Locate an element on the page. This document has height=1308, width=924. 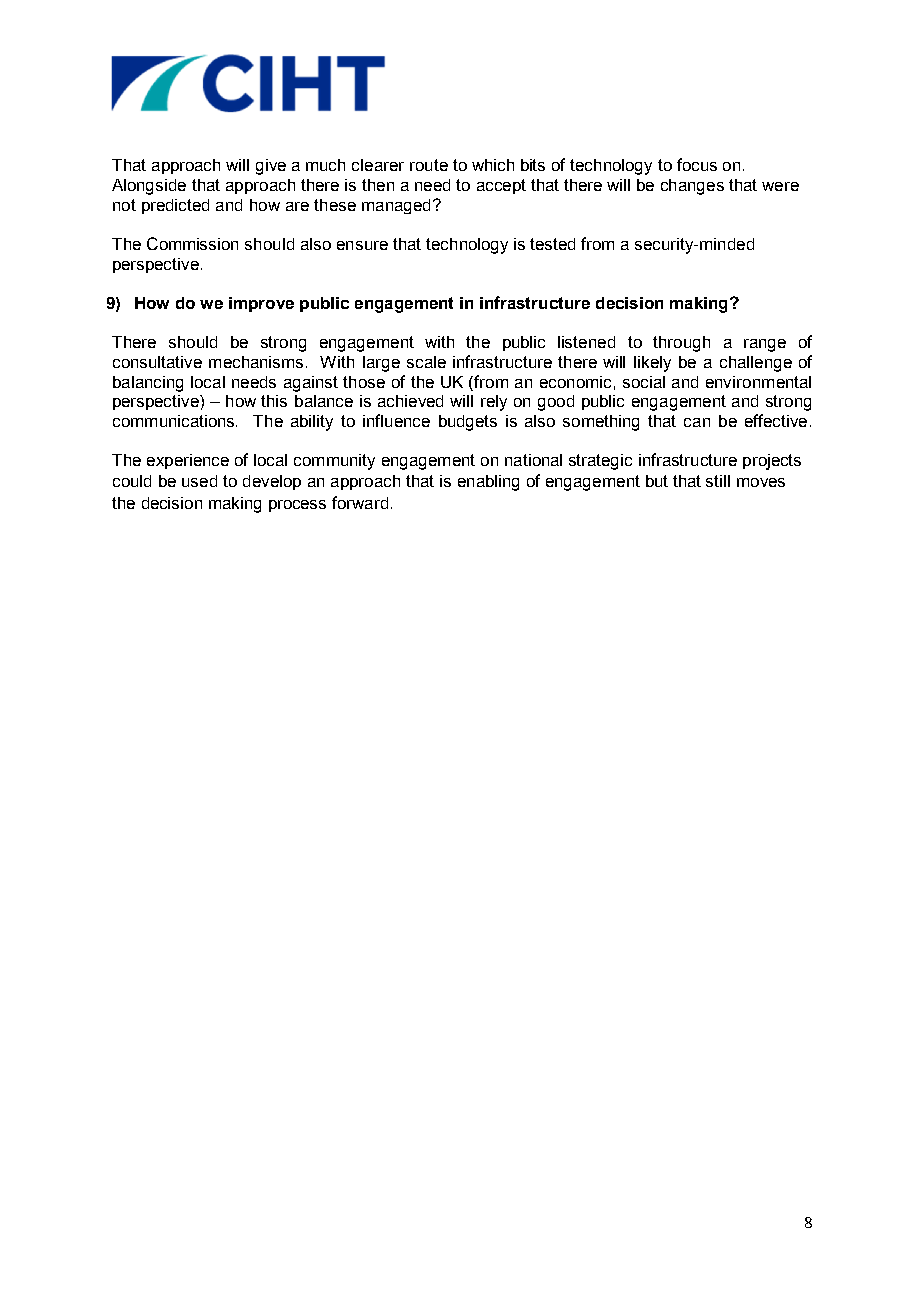
scale is located at coordinates (426, 362).
